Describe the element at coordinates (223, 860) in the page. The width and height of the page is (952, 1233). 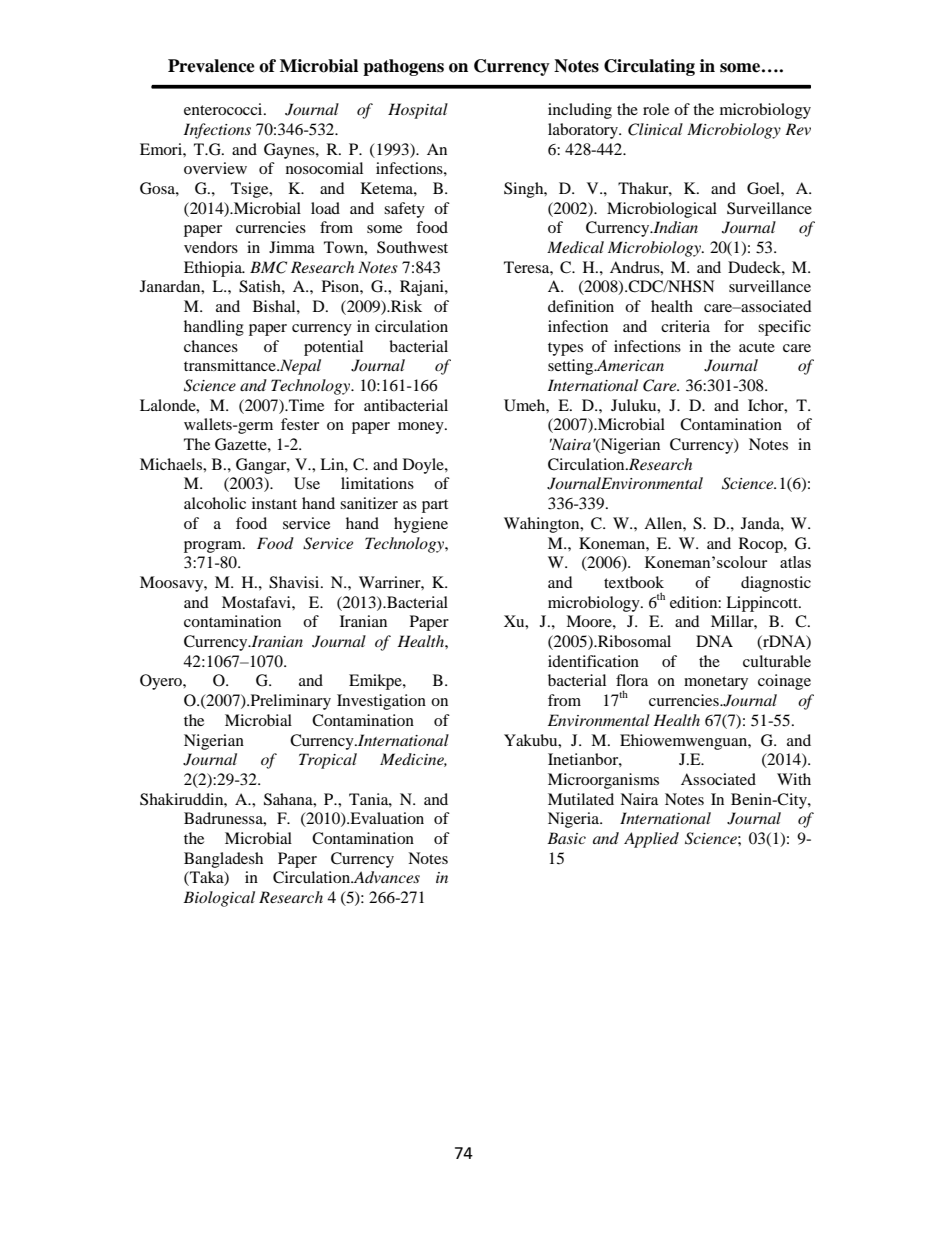
I see `Bangladesh` at that location.
